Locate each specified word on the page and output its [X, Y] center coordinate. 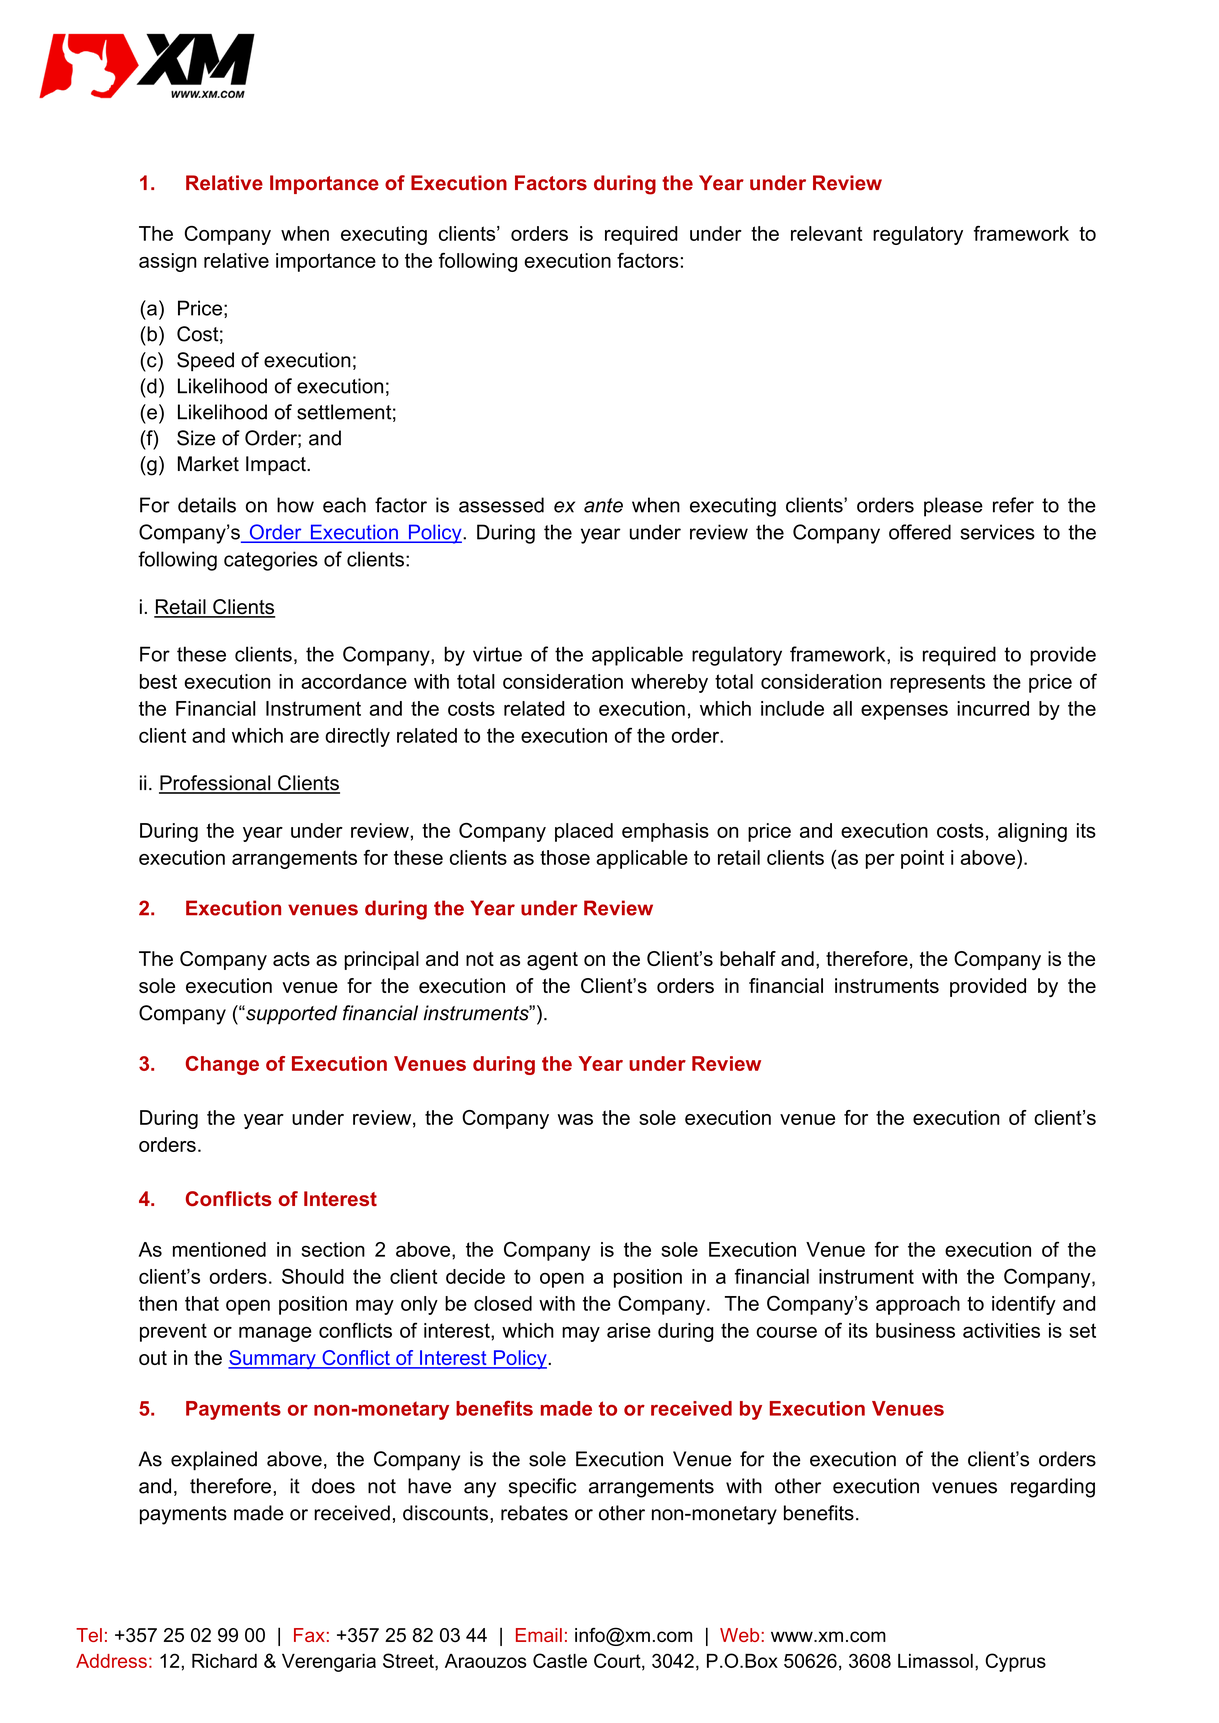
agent [552, 961]
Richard [224, 1661]
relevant [826, 233]
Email [539, 1635]
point [922, 859]
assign [168, 262]
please [953, 507]
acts [291, 959]
